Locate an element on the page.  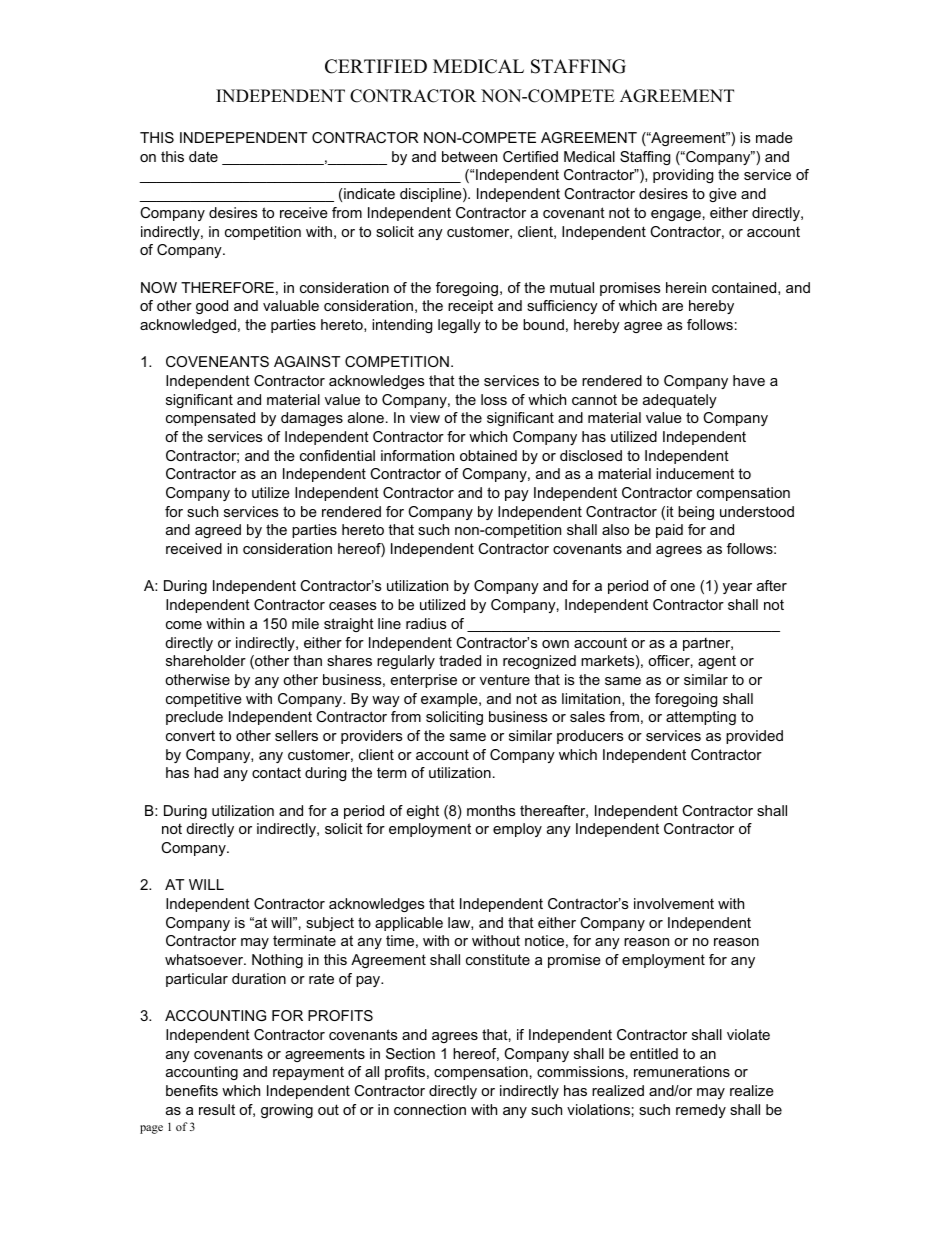
have is located at coordinates (749, 380).
